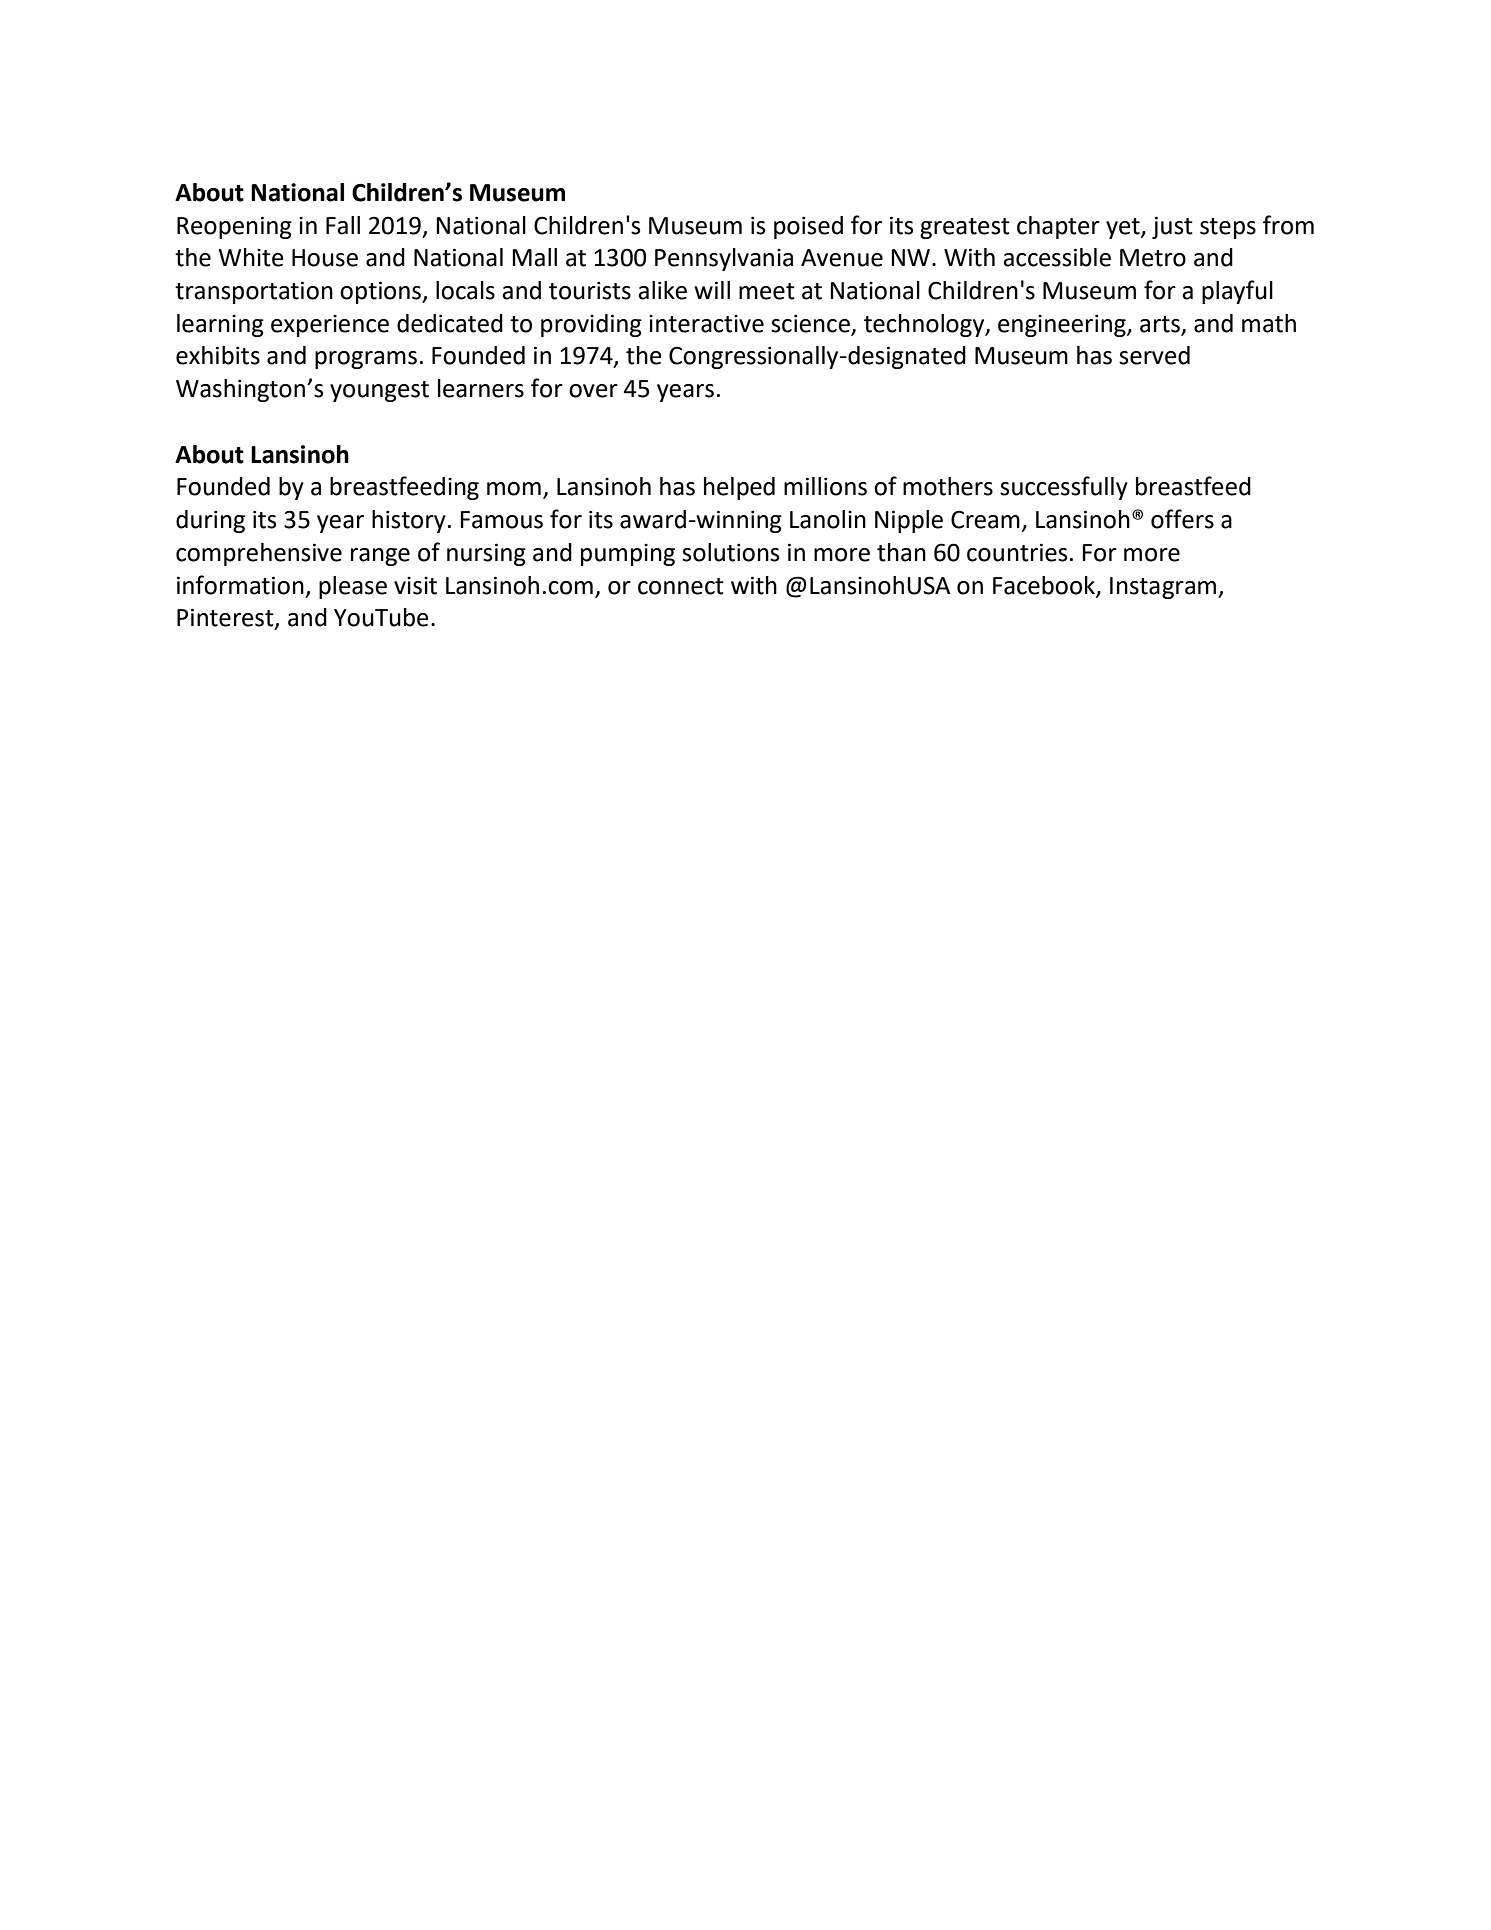 The width and height of the screenshot is (1491, 1930). What do you see at coordinates (366, 360) in the screenshot?
I see `programs` at bounding box center [366, 360].
